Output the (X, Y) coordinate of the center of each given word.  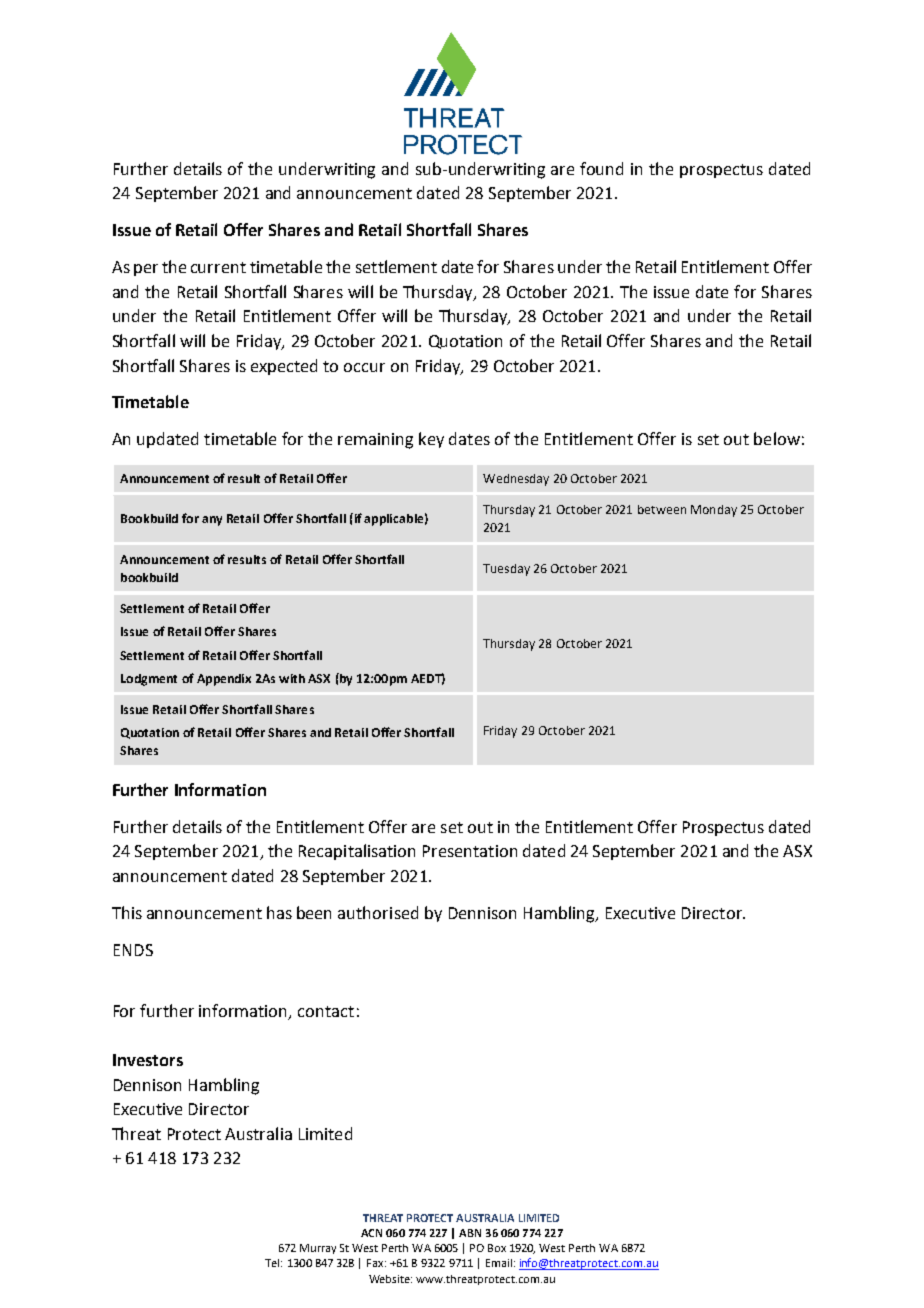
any (212, 521)
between (662, 509)
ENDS (133, 950)
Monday (714, 511)
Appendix (224, 680)
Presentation (470, 851)
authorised (378, 912)
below (777, 438)
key (431, 440)
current (218, 267)
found (601, 168)
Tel (273, 1263)
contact (326, 1011)
